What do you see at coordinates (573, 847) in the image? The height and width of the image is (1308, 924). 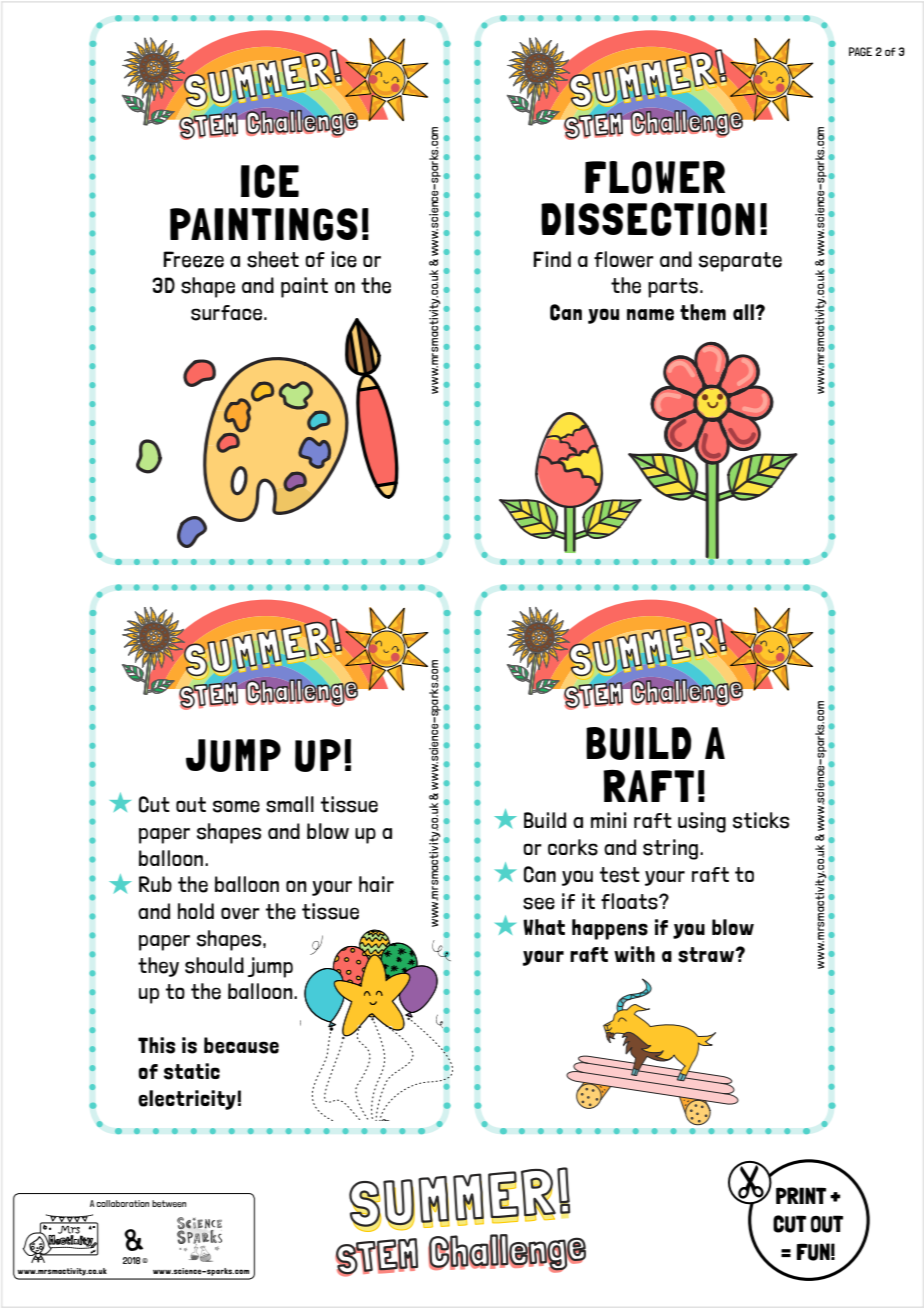 I see `corks` at bounding box center [573, 847].
